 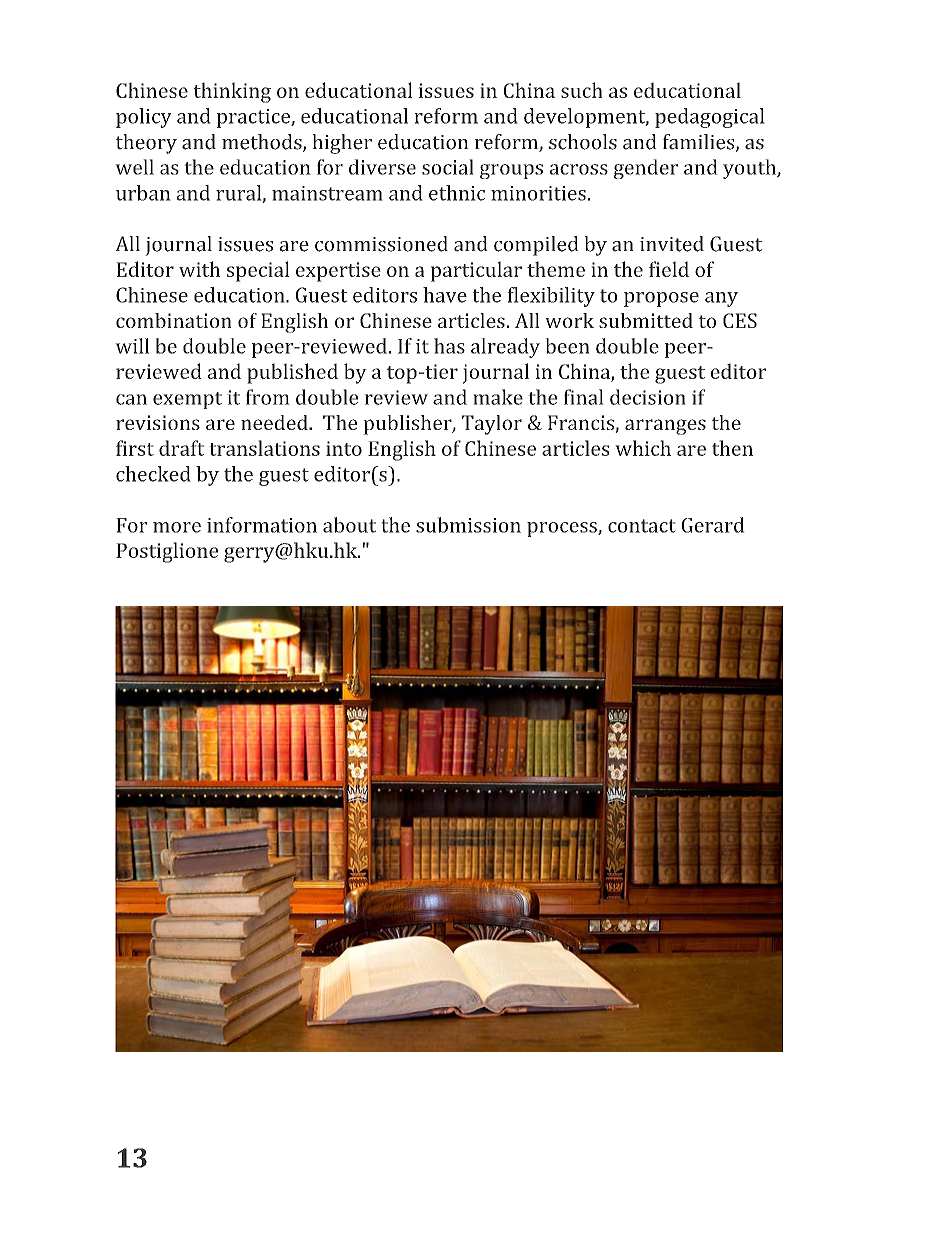 I want to click on with, so click(x=199, y=269).
